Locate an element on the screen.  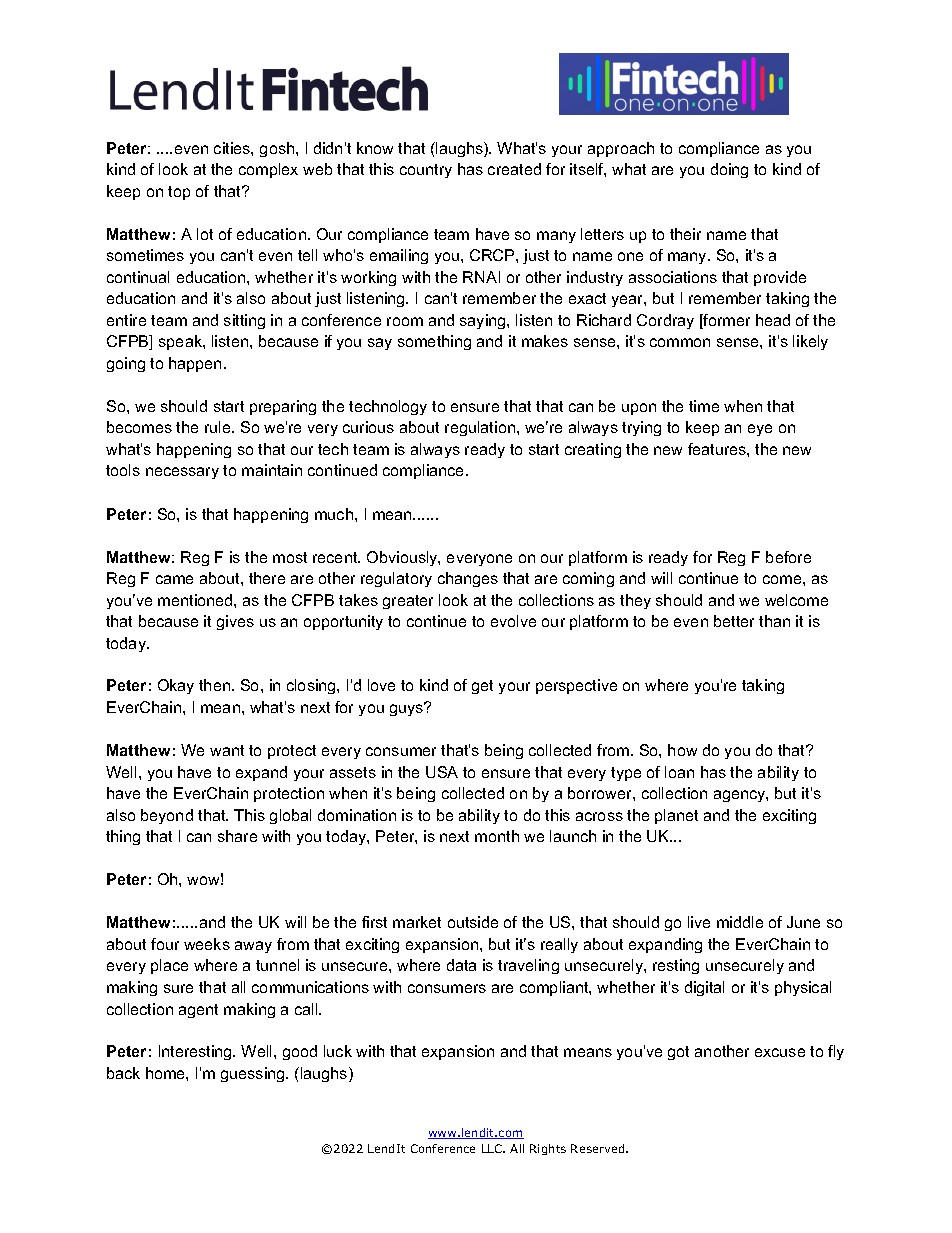
middle is located at coordinates (740, 922).
